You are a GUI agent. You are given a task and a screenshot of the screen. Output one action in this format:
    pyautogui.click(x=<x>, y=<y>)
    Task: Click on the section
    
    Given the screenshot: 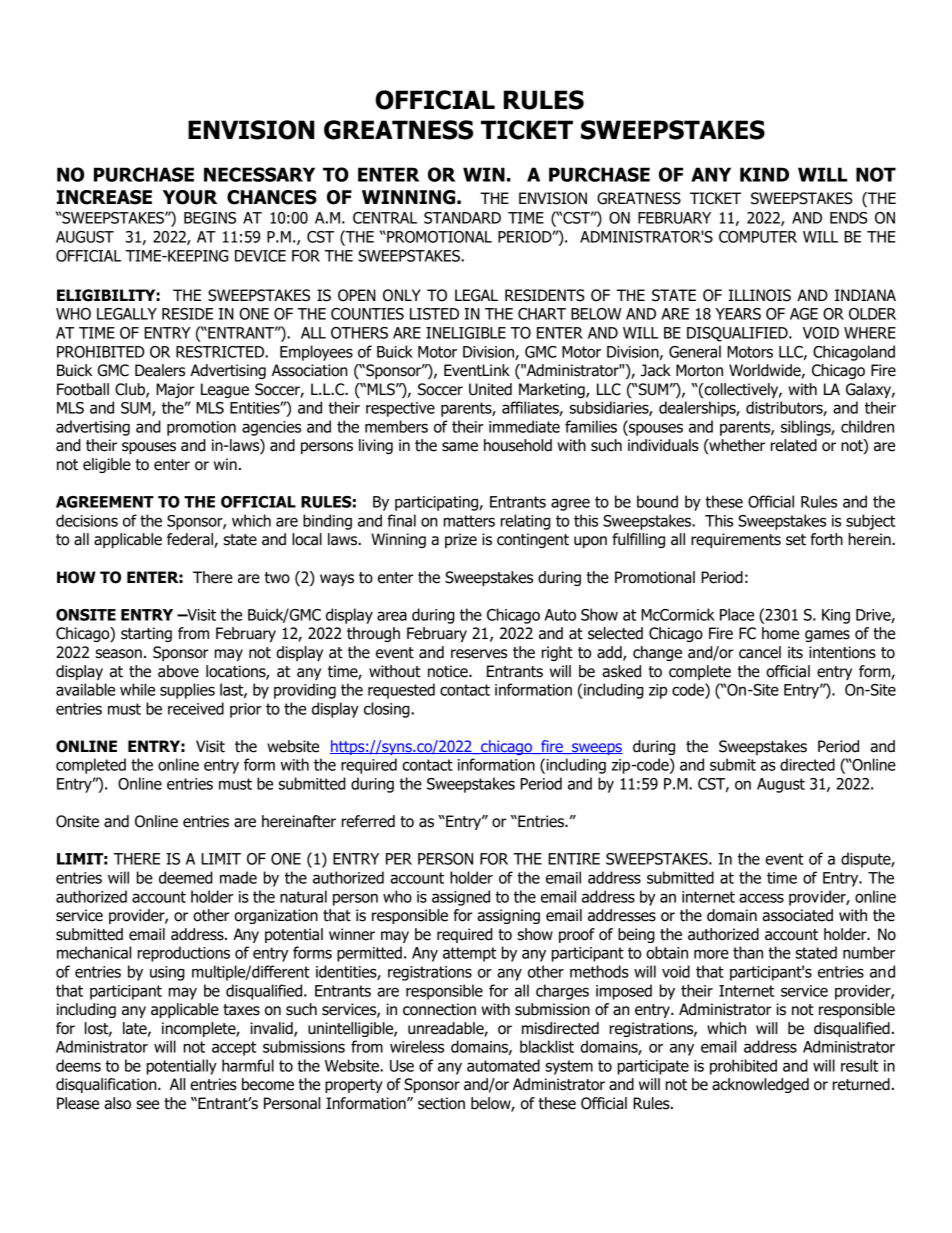 What is the action you would take?
    pyautogui.click(x=441, y=1103)
